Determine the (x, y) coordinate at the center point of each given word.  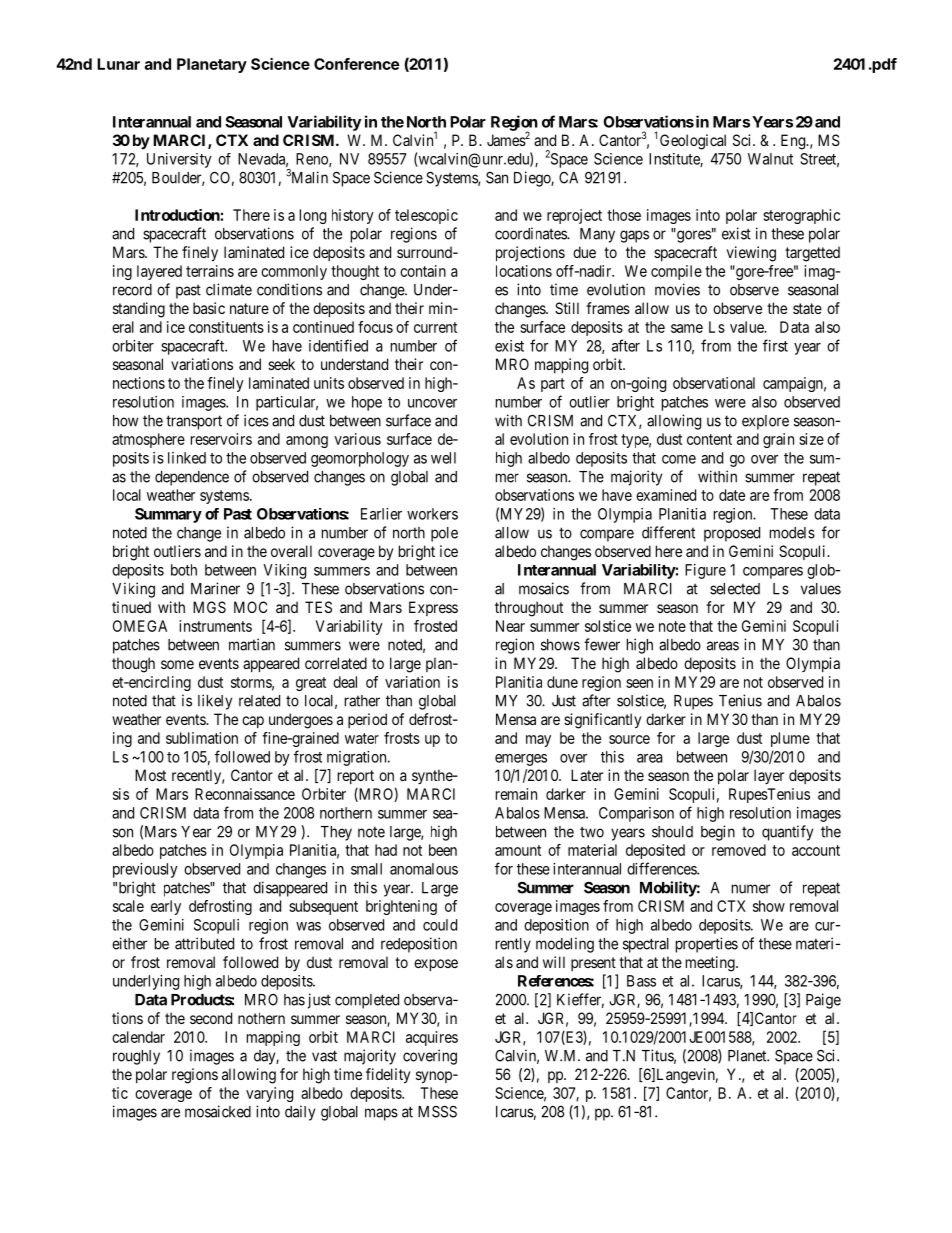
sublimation (202, 738)
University (179, 160)
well (443, 458)
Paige (823, 1001)
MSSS (437, 1111)
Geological (693, 142)
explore (765, 422)
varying (269, 1094)
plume (790, 739)
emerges (521, 760)
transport (194, 422)
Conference (356, 64)
